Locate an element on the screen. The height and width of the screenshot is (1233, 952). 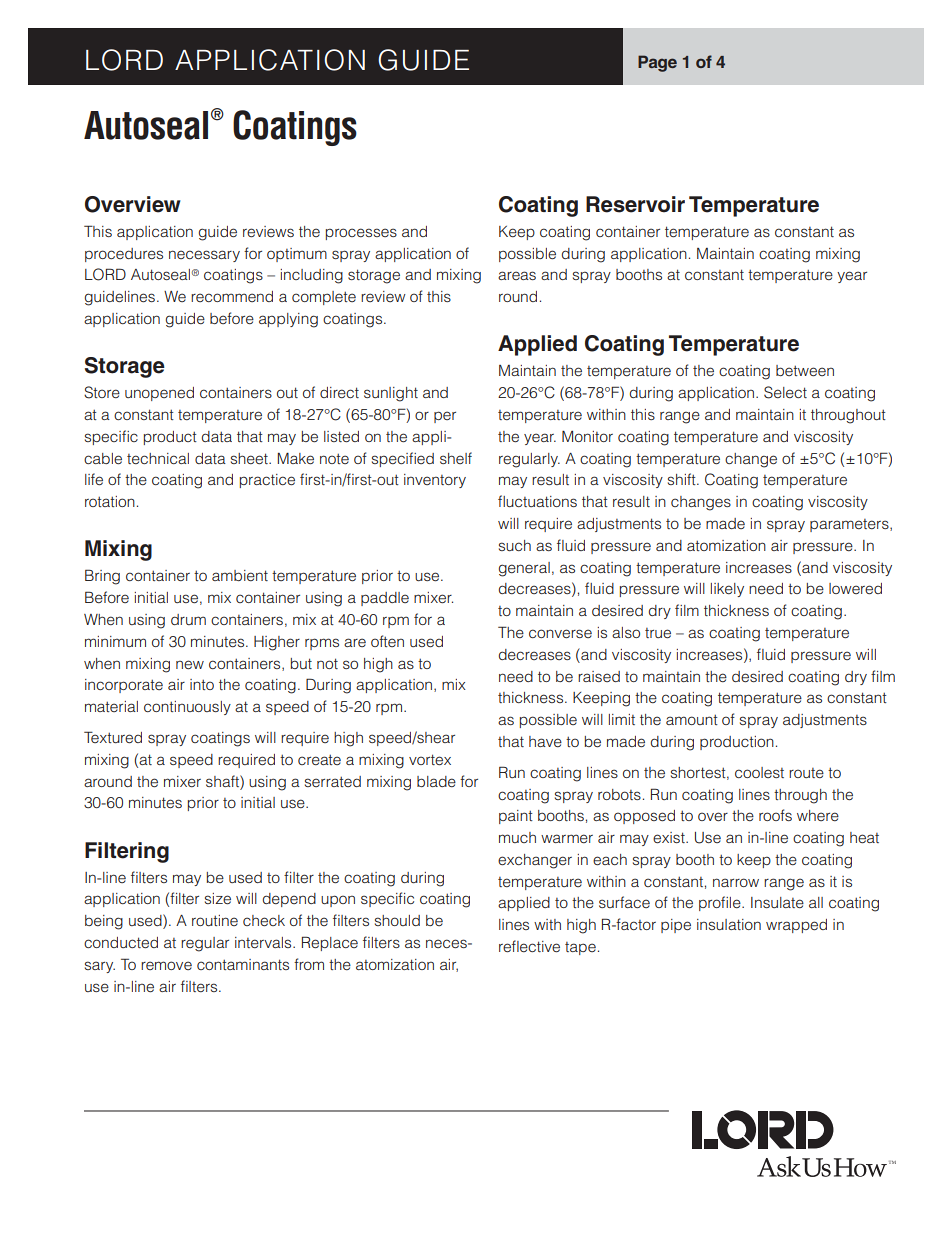
such is located at coordinates (515, 545).
